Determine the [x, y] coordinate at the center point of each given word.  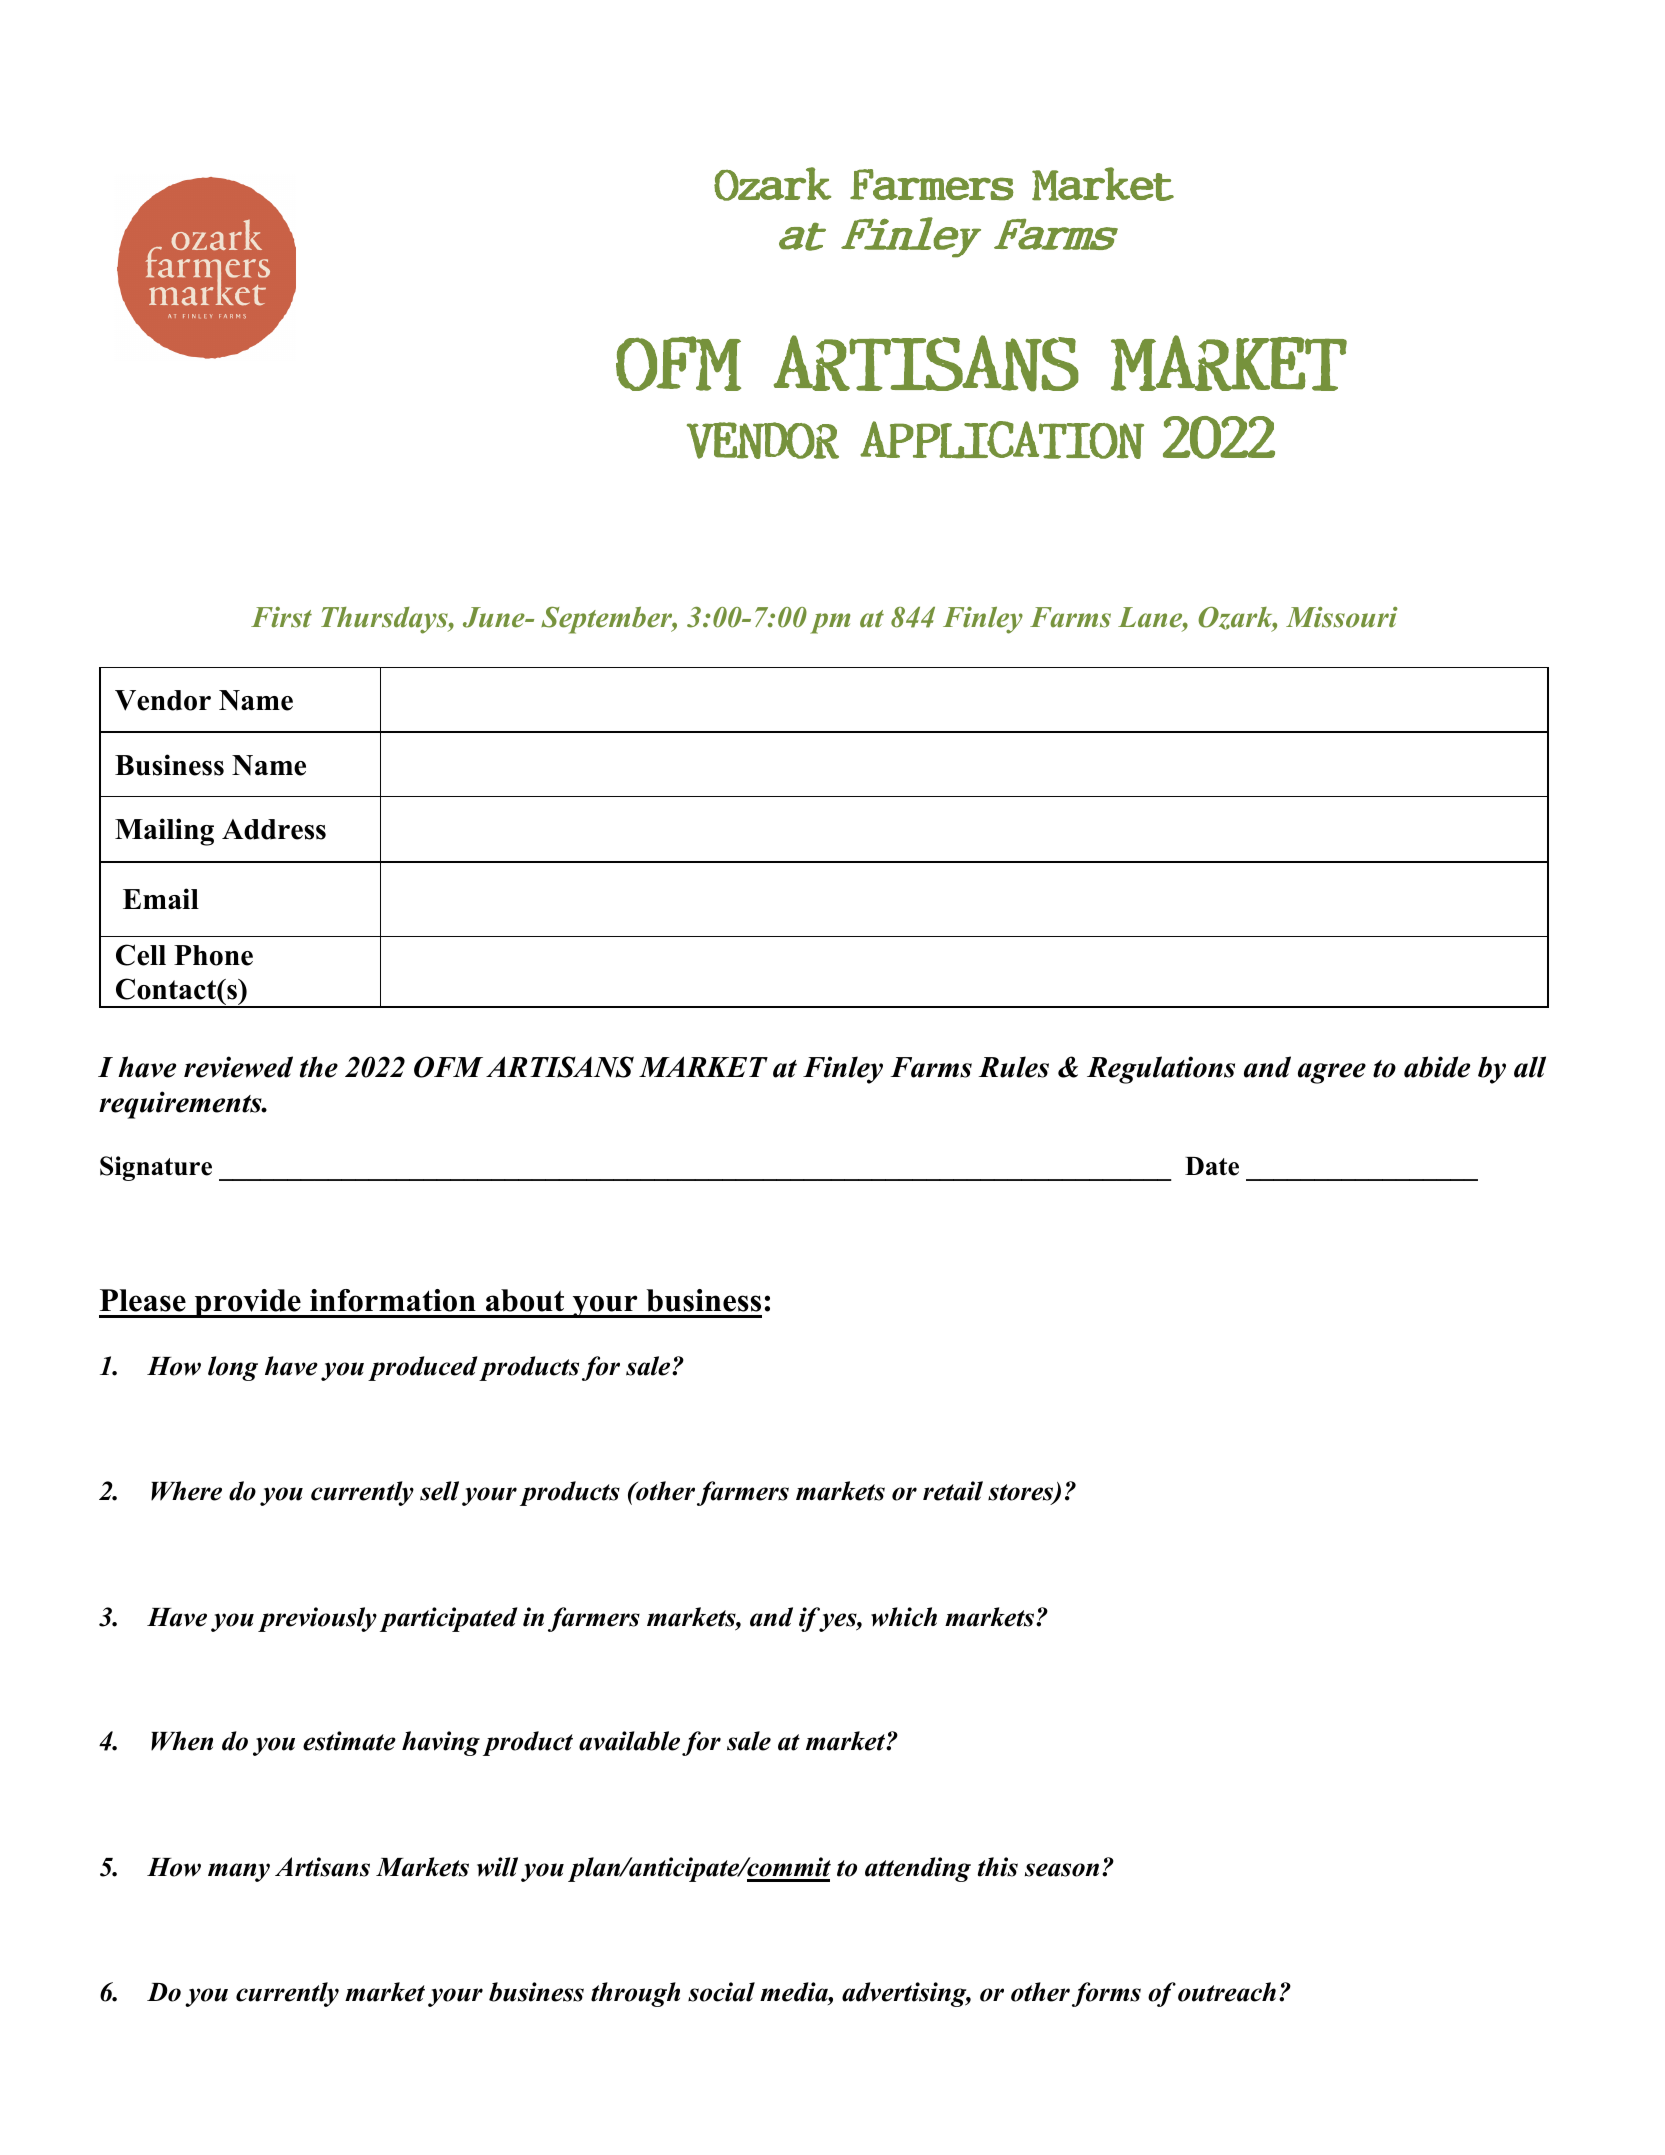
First [281, 617]
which [904, 1617]
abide [1437, 1067]
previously [317, 1619]
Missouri [1342, 617]
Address [274, 829]
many [239, 1872]
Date [1212, 1166]
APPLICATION [1002, 440]
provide [248, 1303]
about [525, 1300]
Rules [1013, 1067]
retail [953, 1491]
